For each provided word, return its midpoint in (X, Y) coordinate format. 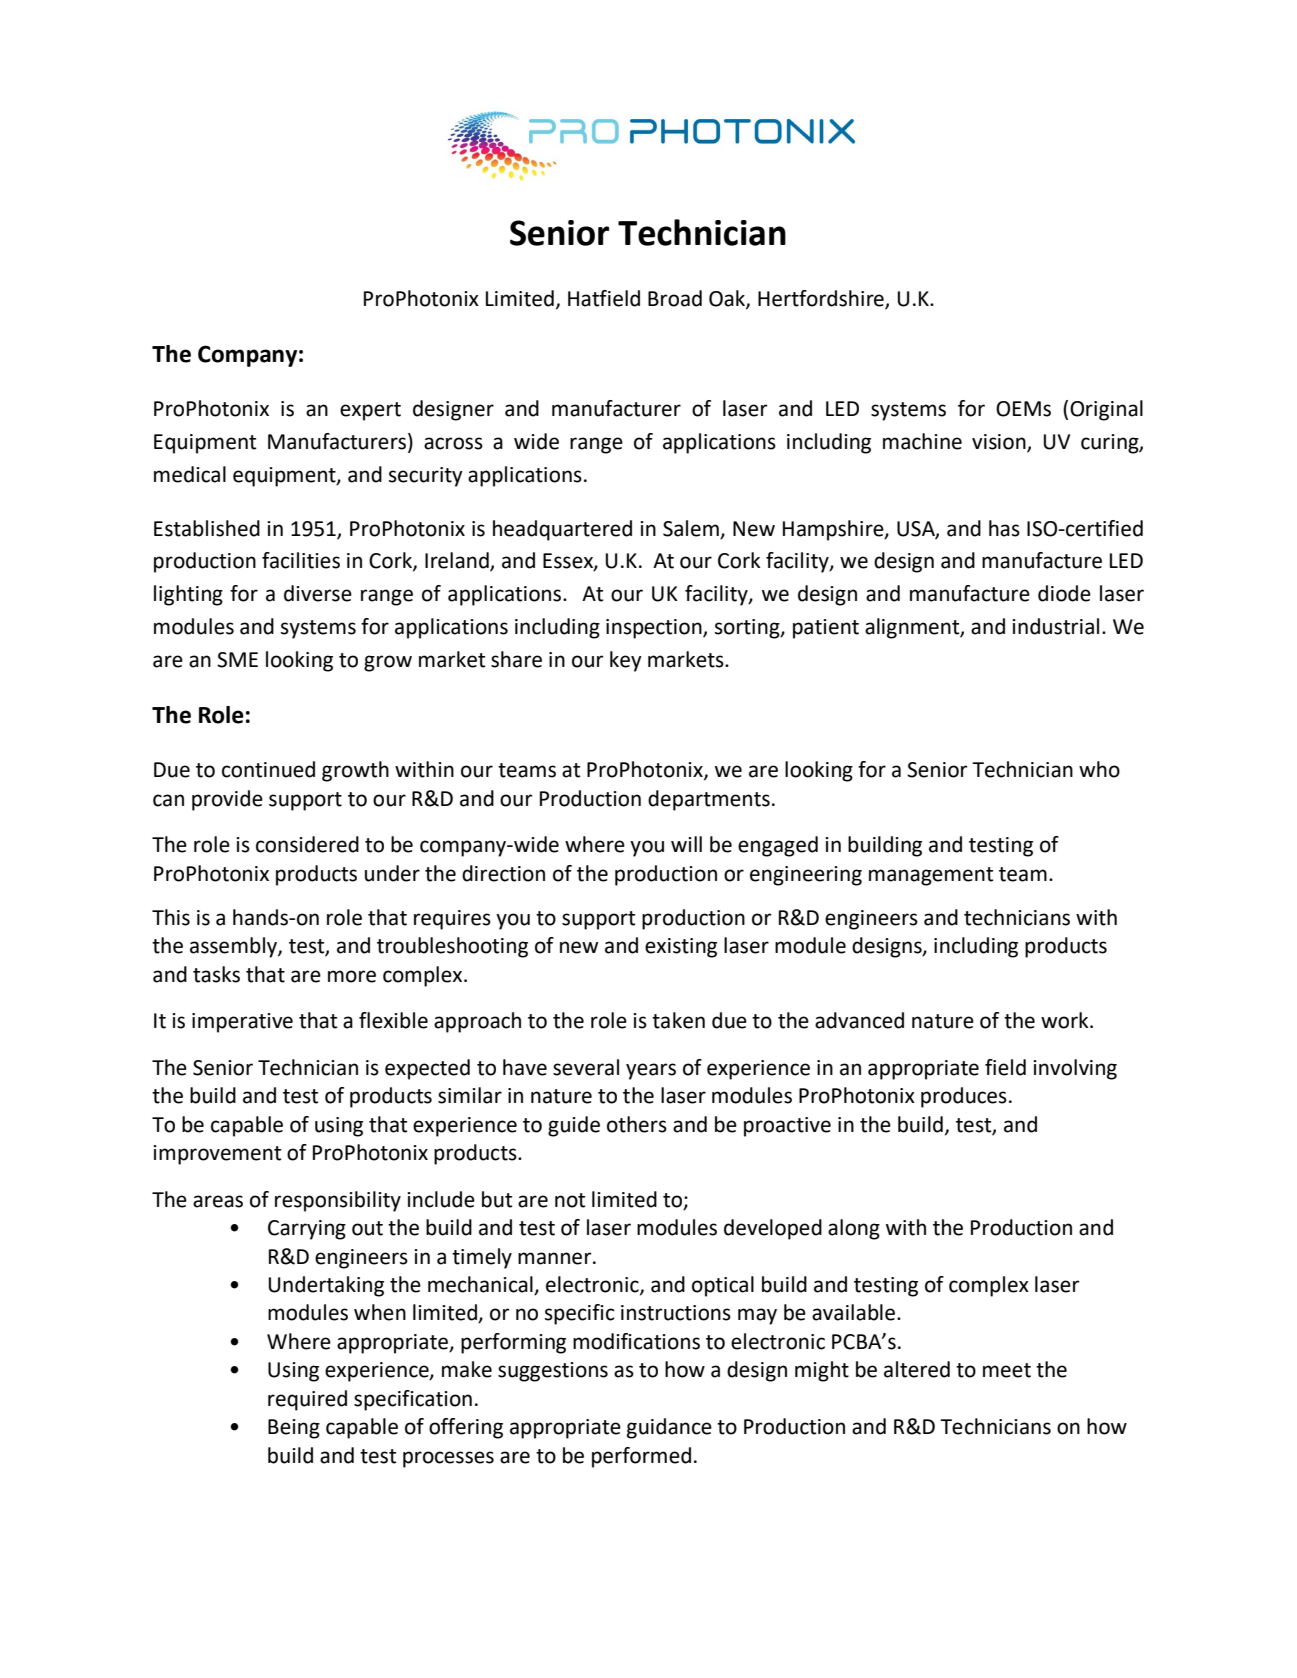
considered (307, 844)
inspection (655, 629)
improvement (217, 1155)
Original (1106, 410)
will (686, 844)
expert (370, 411)
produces (964, 1097)
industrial (1055, 626)
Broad (675, 298)
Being (294, 1429)
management (931, 876)
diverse (318, 593)
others (637, 1124)
